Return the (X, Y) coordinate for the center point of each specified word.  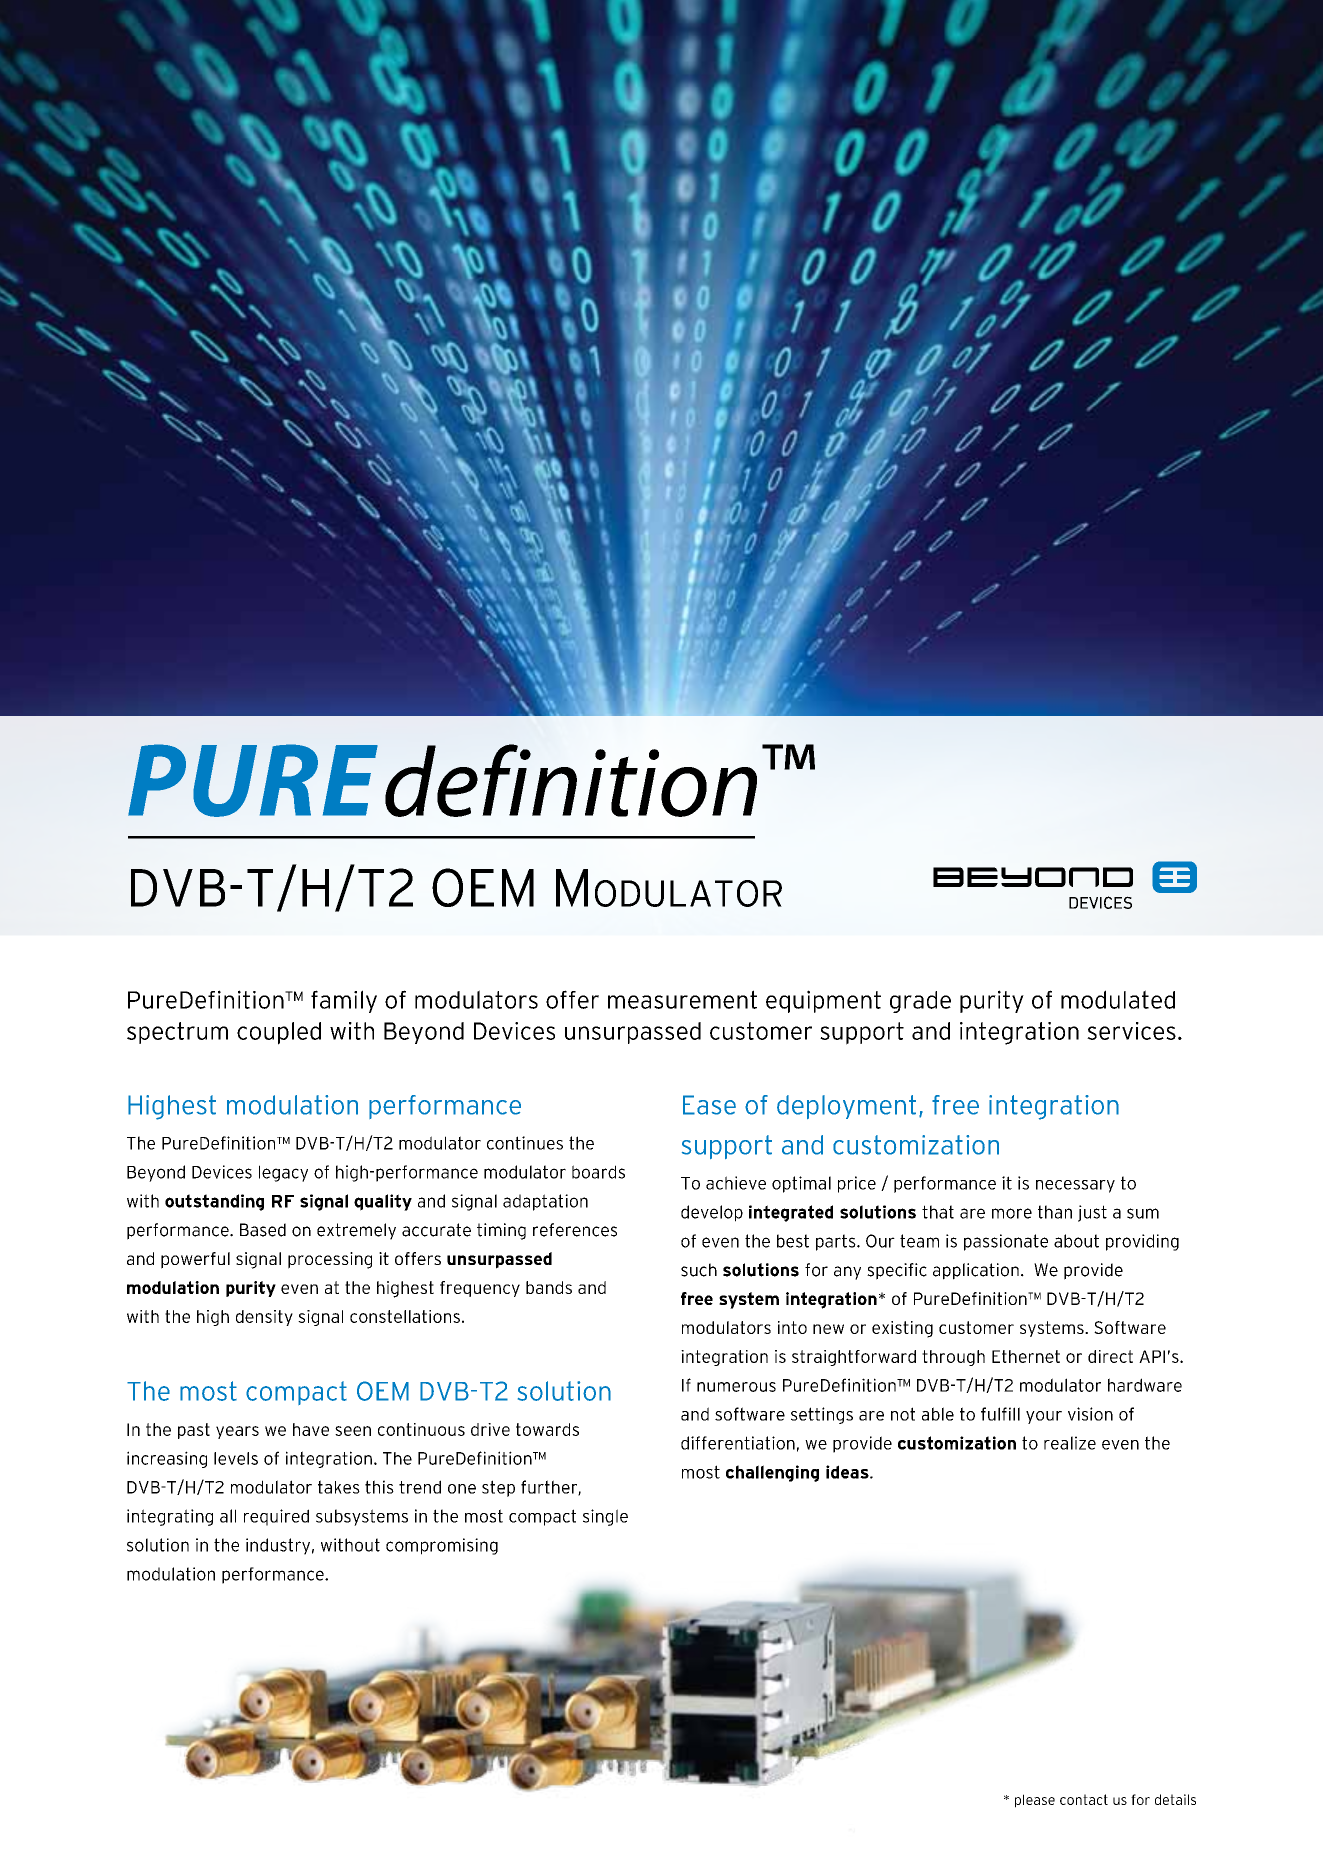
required (276, 1517)
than (1055, 1212)
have (311, 1429)
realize (1070, 1443)
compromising (442, 1546)
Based (263, 1230)
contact (1084, 1799)
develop (712, 1213)
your (1044, 1417)
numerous (736, 1387)
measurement (682, 999)
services (1131, 1031)
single (605, 1517)
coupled (279, 1033)
